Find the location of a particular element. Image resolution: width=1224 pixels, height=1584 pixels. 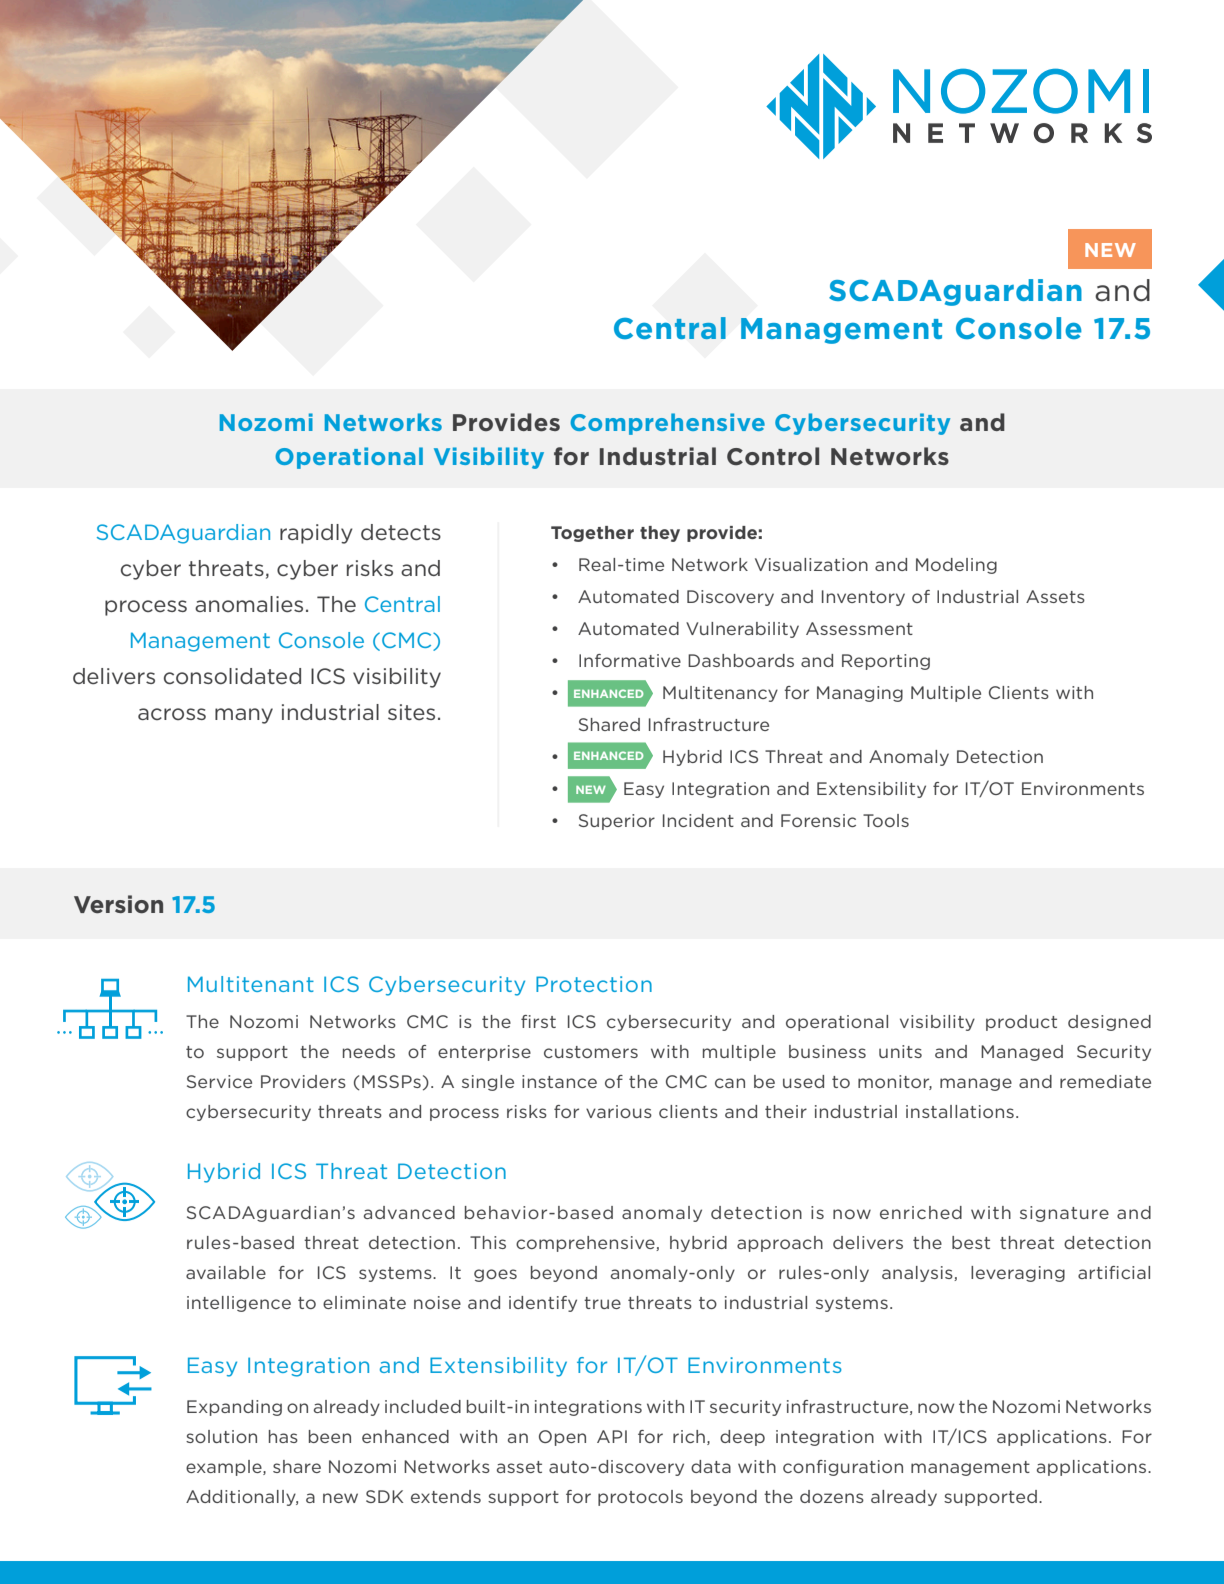

Protection is located at coordinates (594, 984).
